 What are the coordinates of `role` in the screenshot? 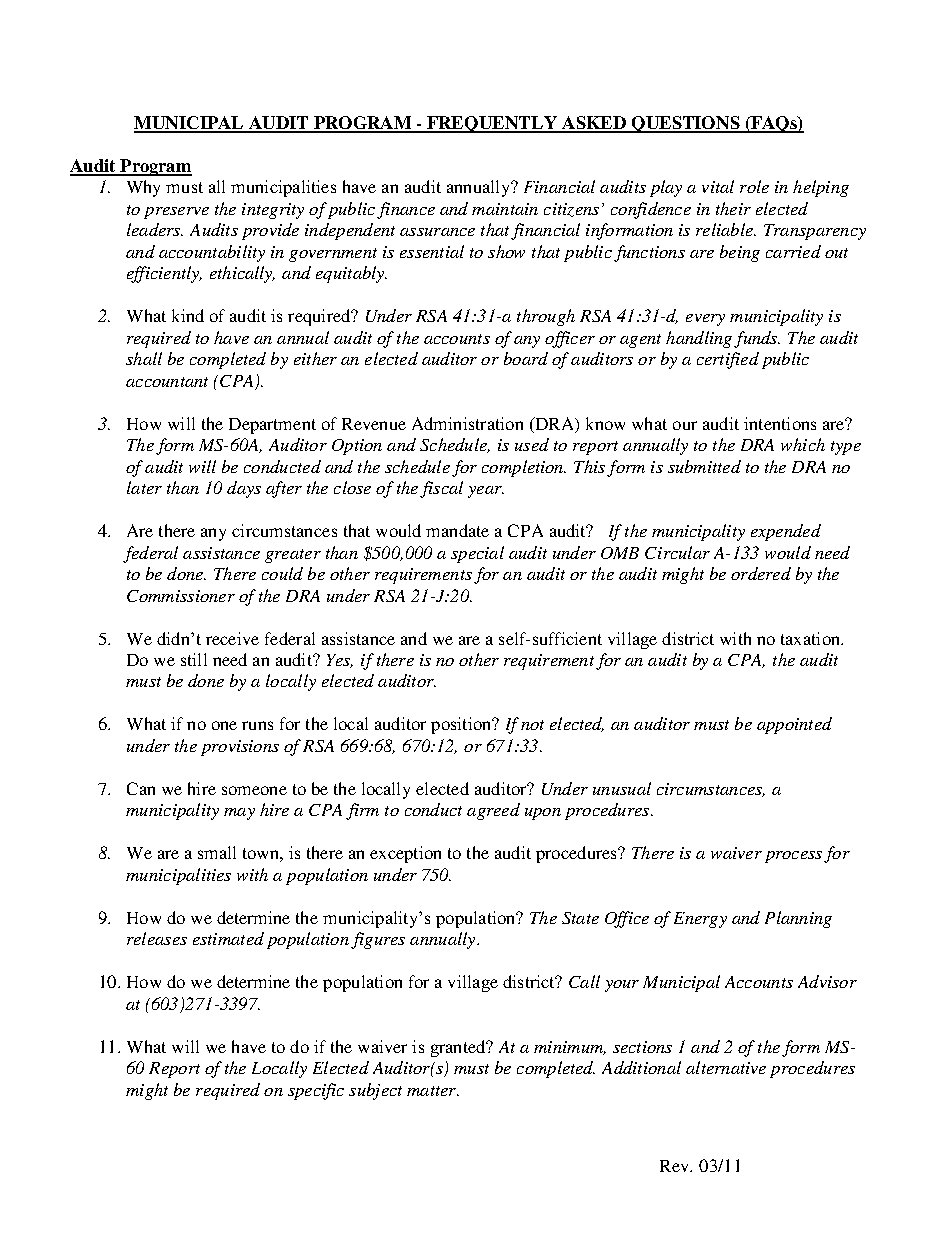 It's located at (754, 186).
